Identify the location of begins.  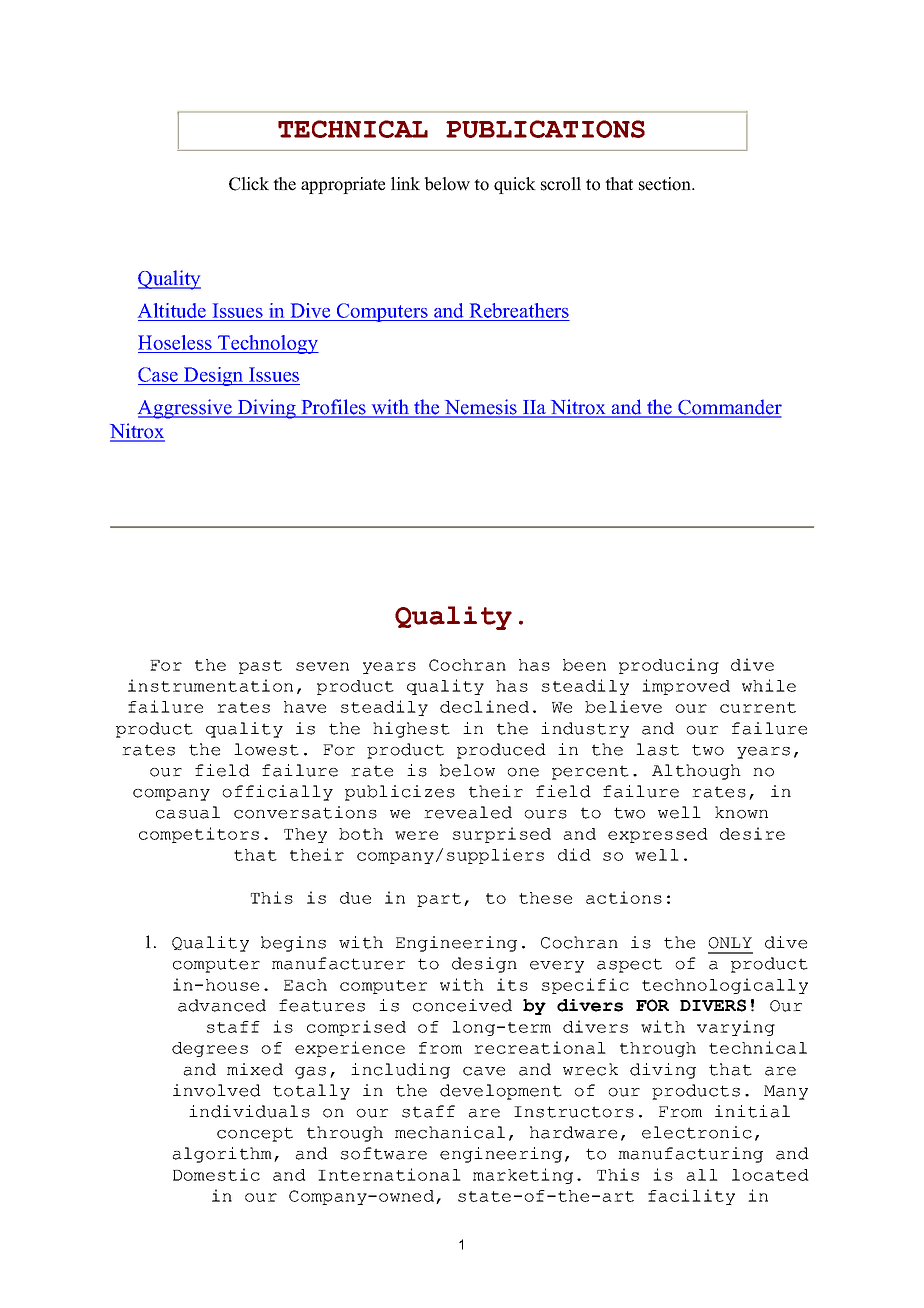
(293, 944).
